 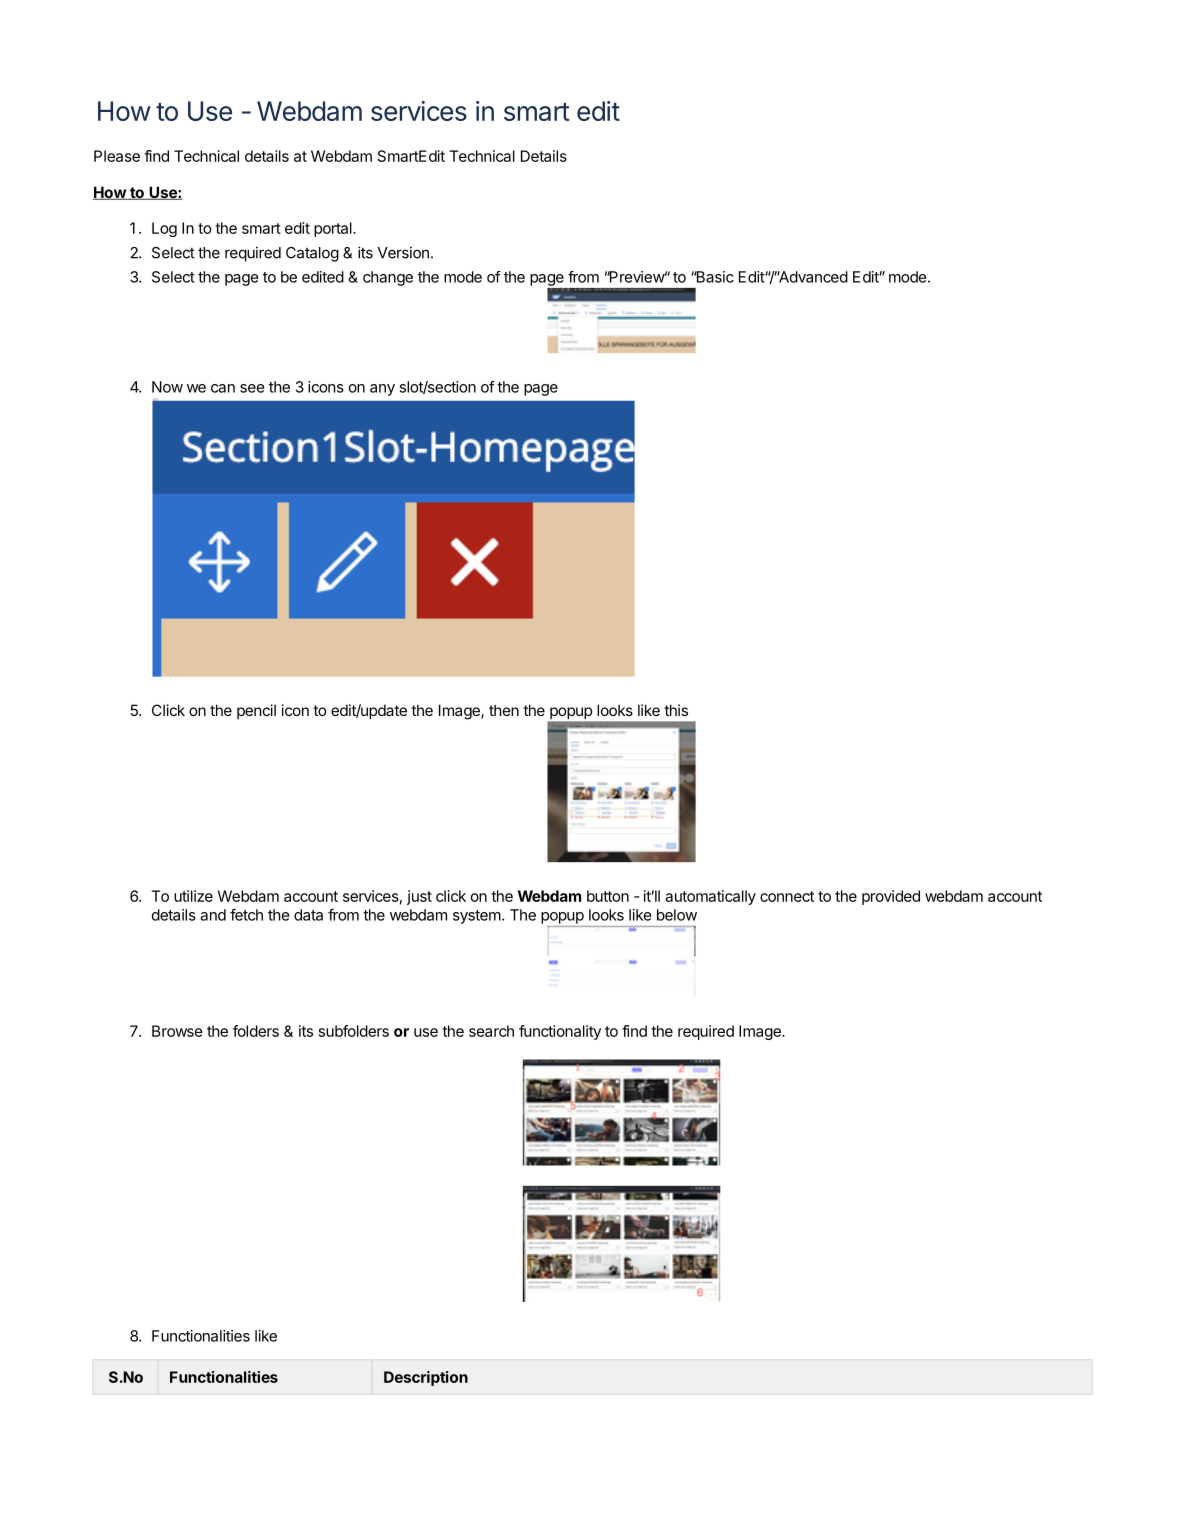 I want to click on Please, so click(x=117, y=156).
